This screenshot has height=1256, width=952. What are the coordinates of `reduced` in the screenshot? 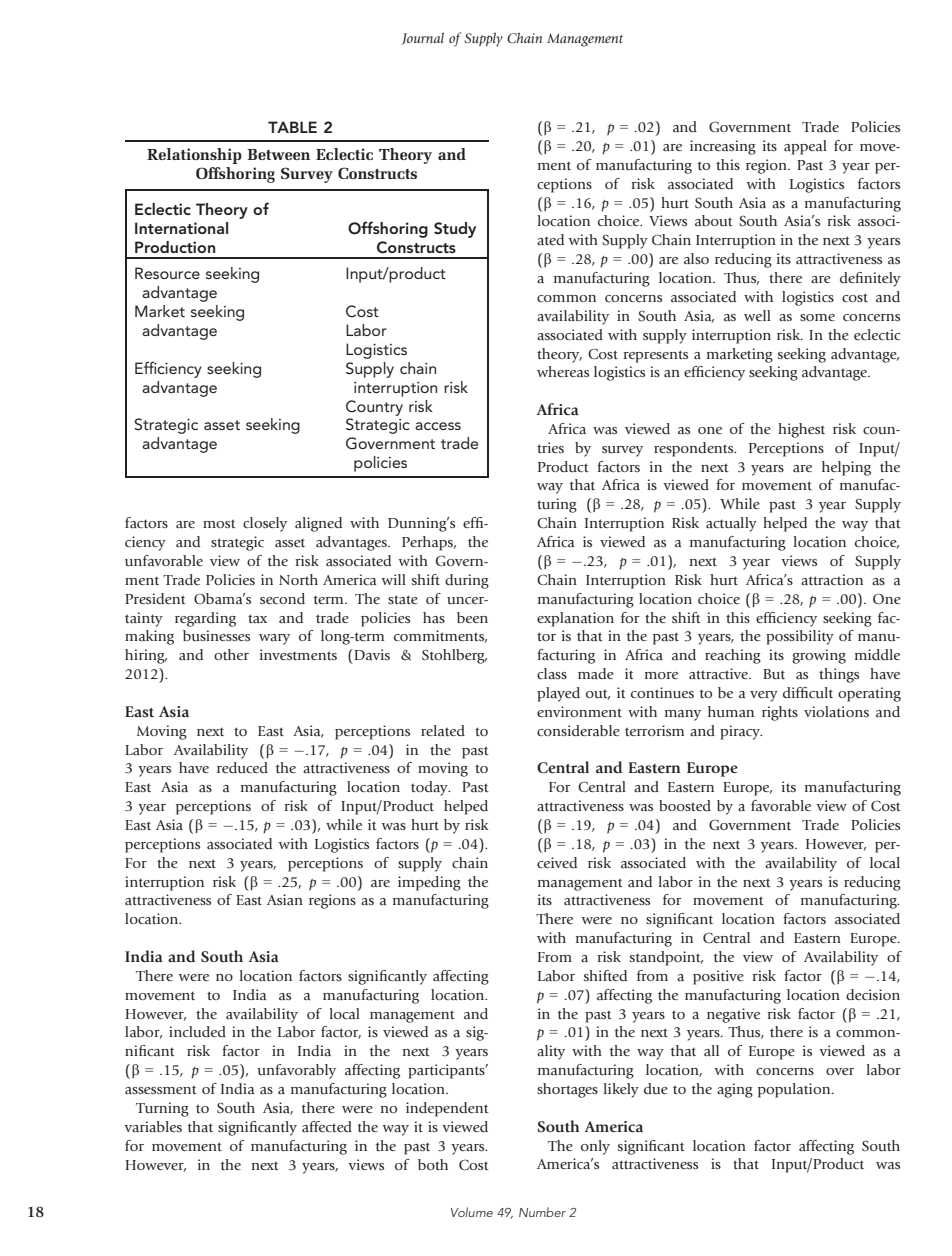 It's located at (242, 767).
